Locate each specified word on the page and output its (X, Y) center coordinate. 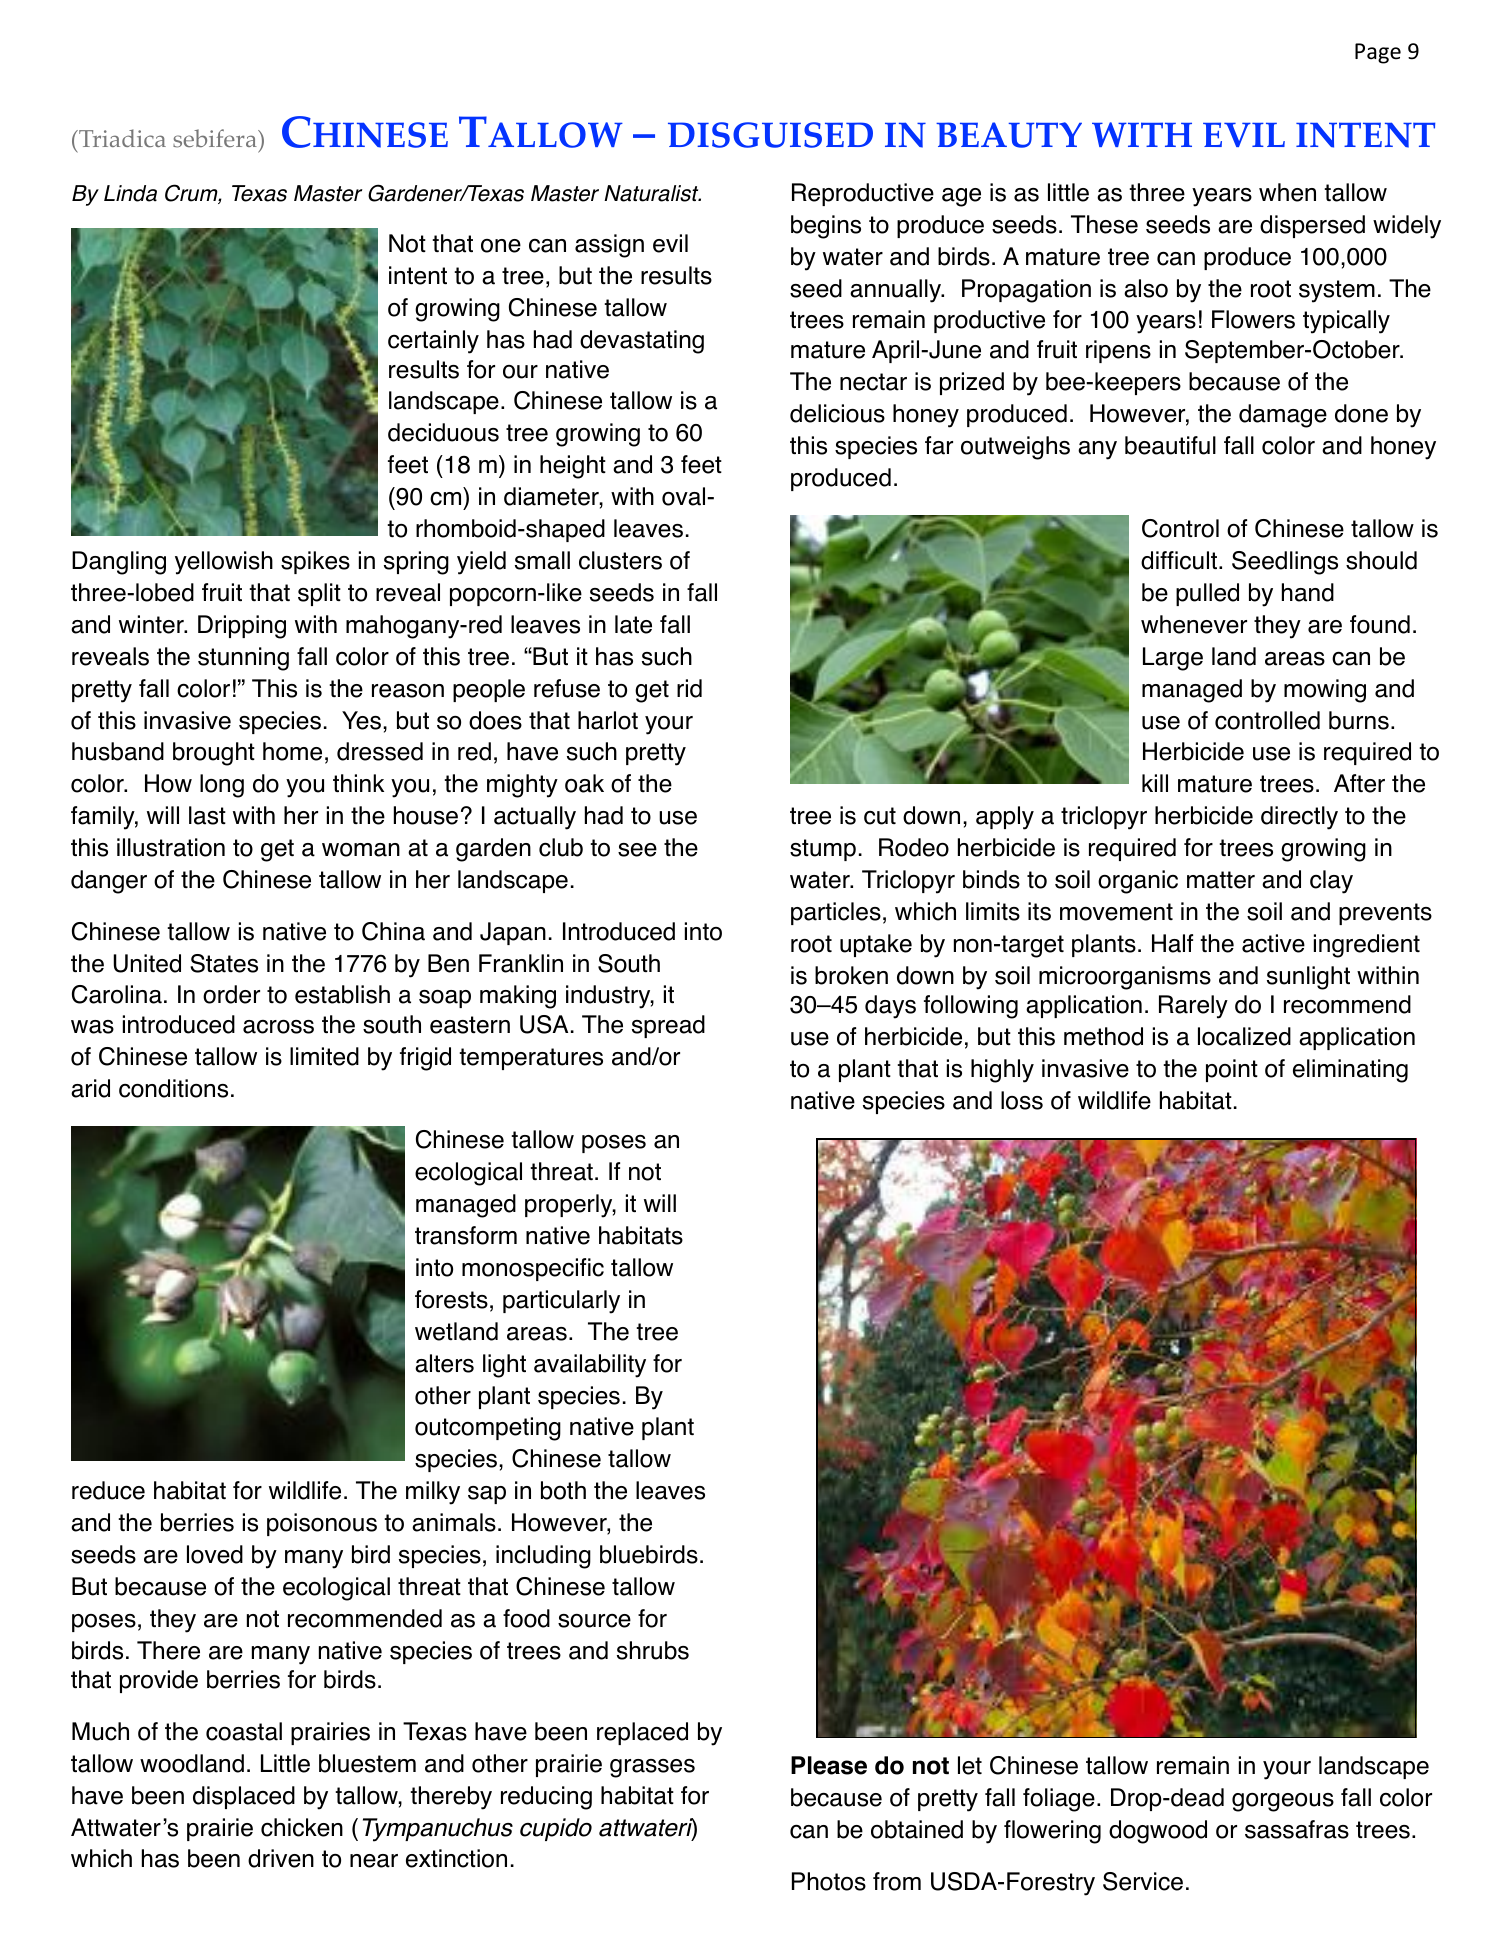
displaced (244, 1797)
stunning (243, 659)
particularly (561, 1302)
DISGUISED (770, 135)
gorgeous (1283, 1802)
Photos (829, 1881)
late (633, 624)
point (1232, 1070)
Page (1378, 53)
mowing (1325, 691)
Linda (130, 193)
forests (451, 1299)
